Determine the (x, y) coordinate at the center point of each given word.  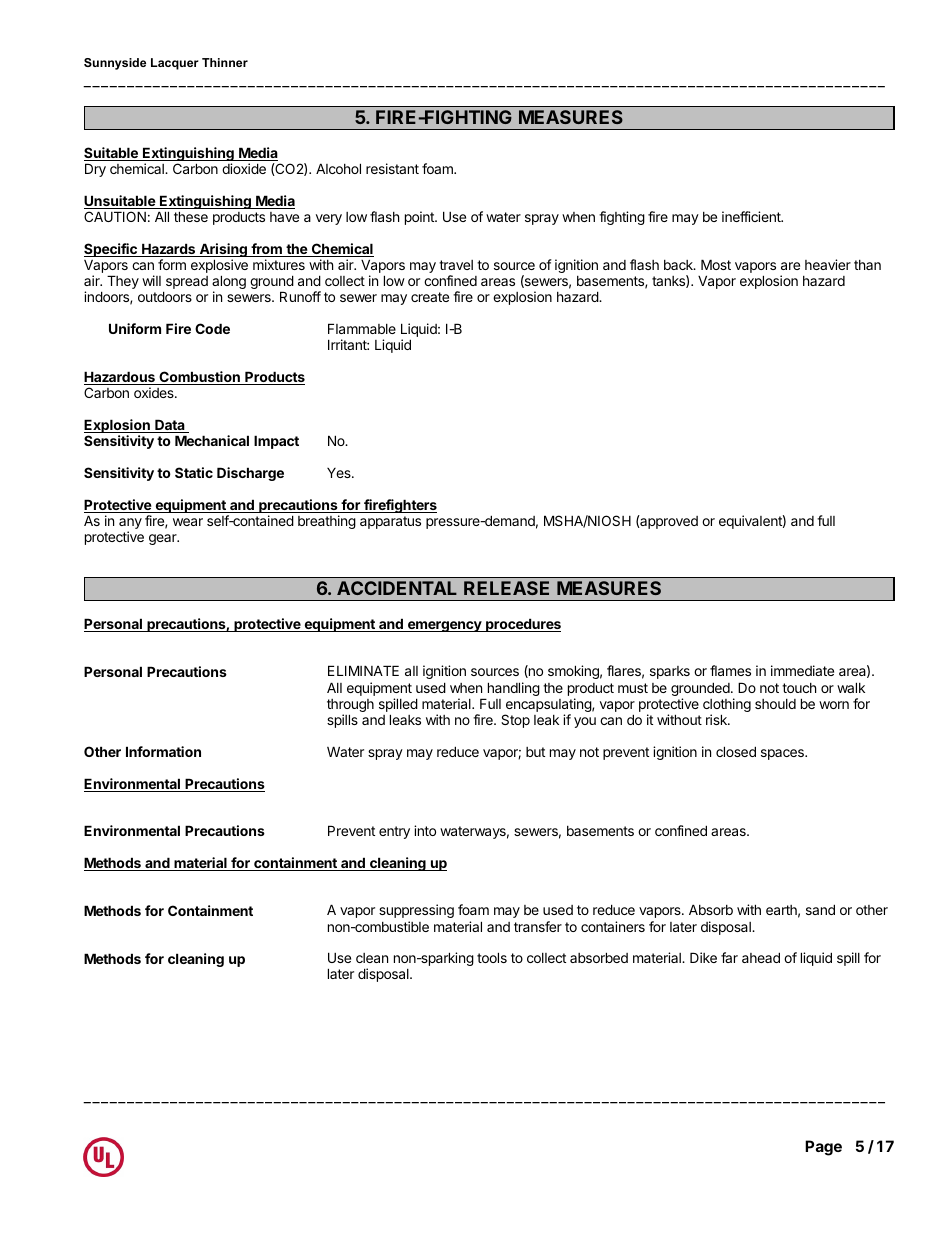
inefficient (752, 216)
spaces (783, 754)
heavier (828, 264)
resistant (392, 168)
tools (492, 957)
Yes (340, 473)
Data (170, 426)
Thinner (225, 62)
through (350, 707)
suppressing (416, 911)
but (535, 752)
